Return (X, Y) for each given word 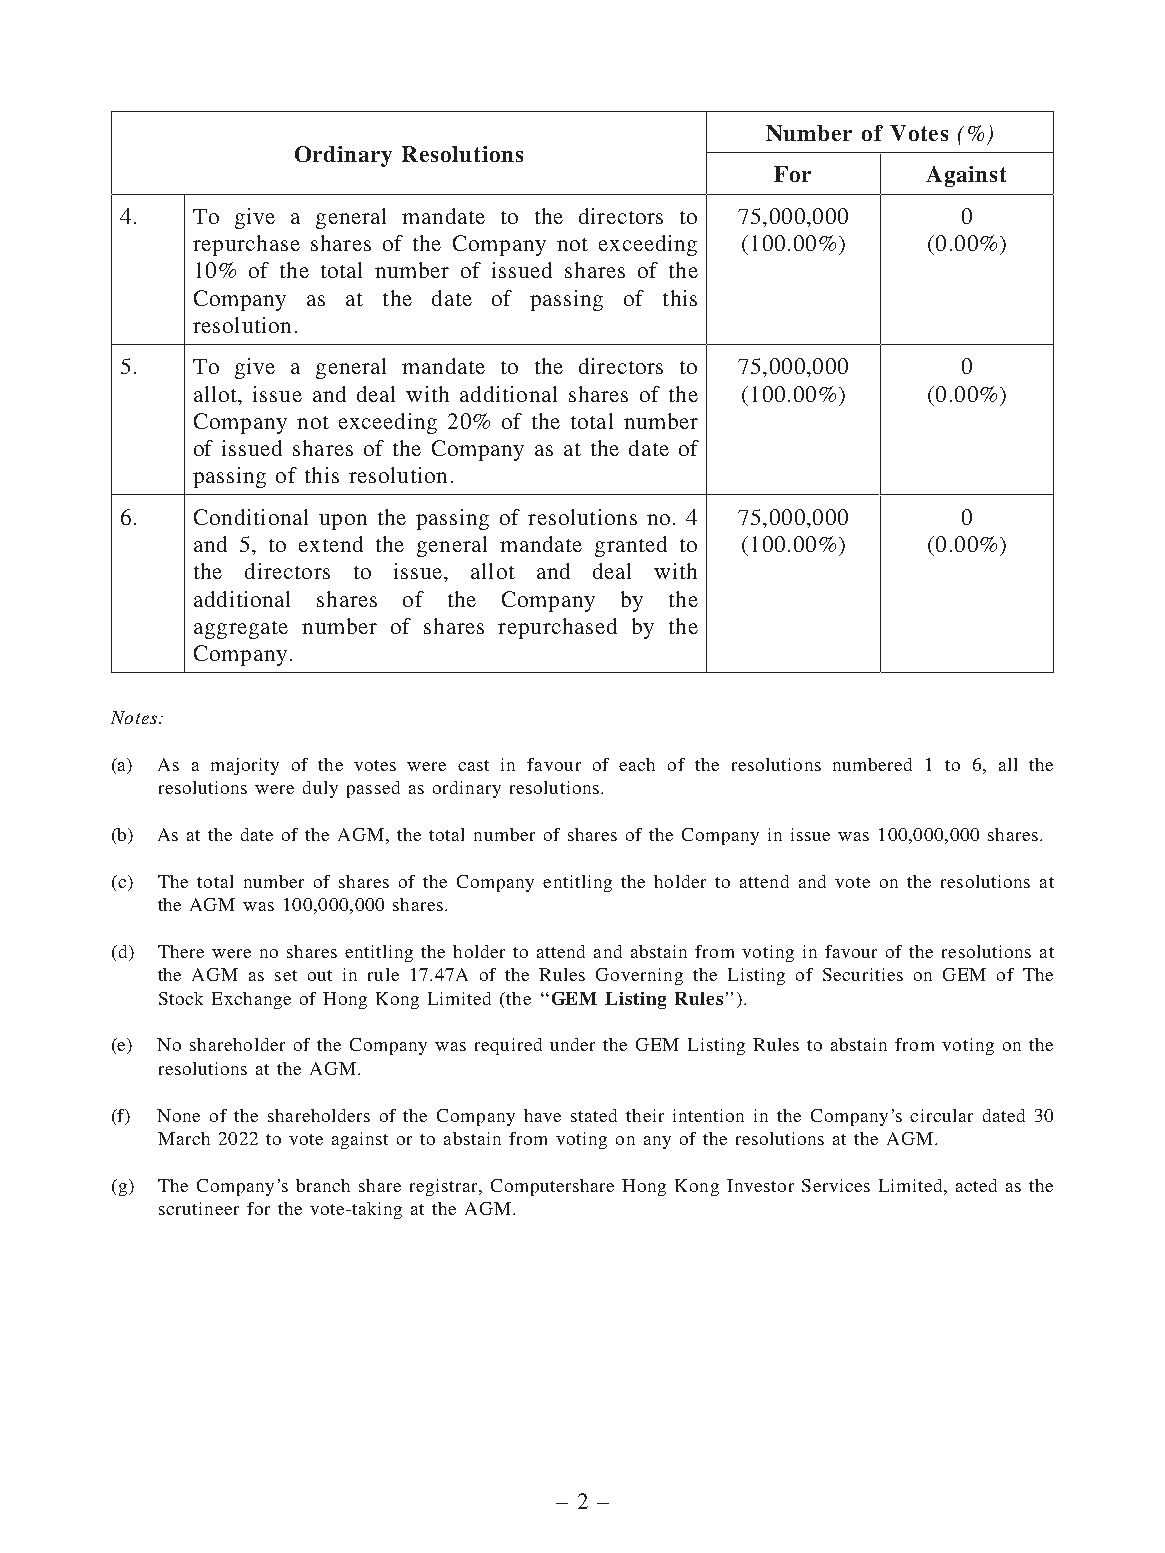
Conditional (251, 517)
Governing (639, 976)
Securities (863, 974)
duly (320, 789)
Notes (135, 717)
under (572, 1044)
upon (343, 522)
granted (631, 546)
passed (373, 789)
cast (473, 765)
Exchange (251, 1000)
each (637, 764)
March (184, 1138)
